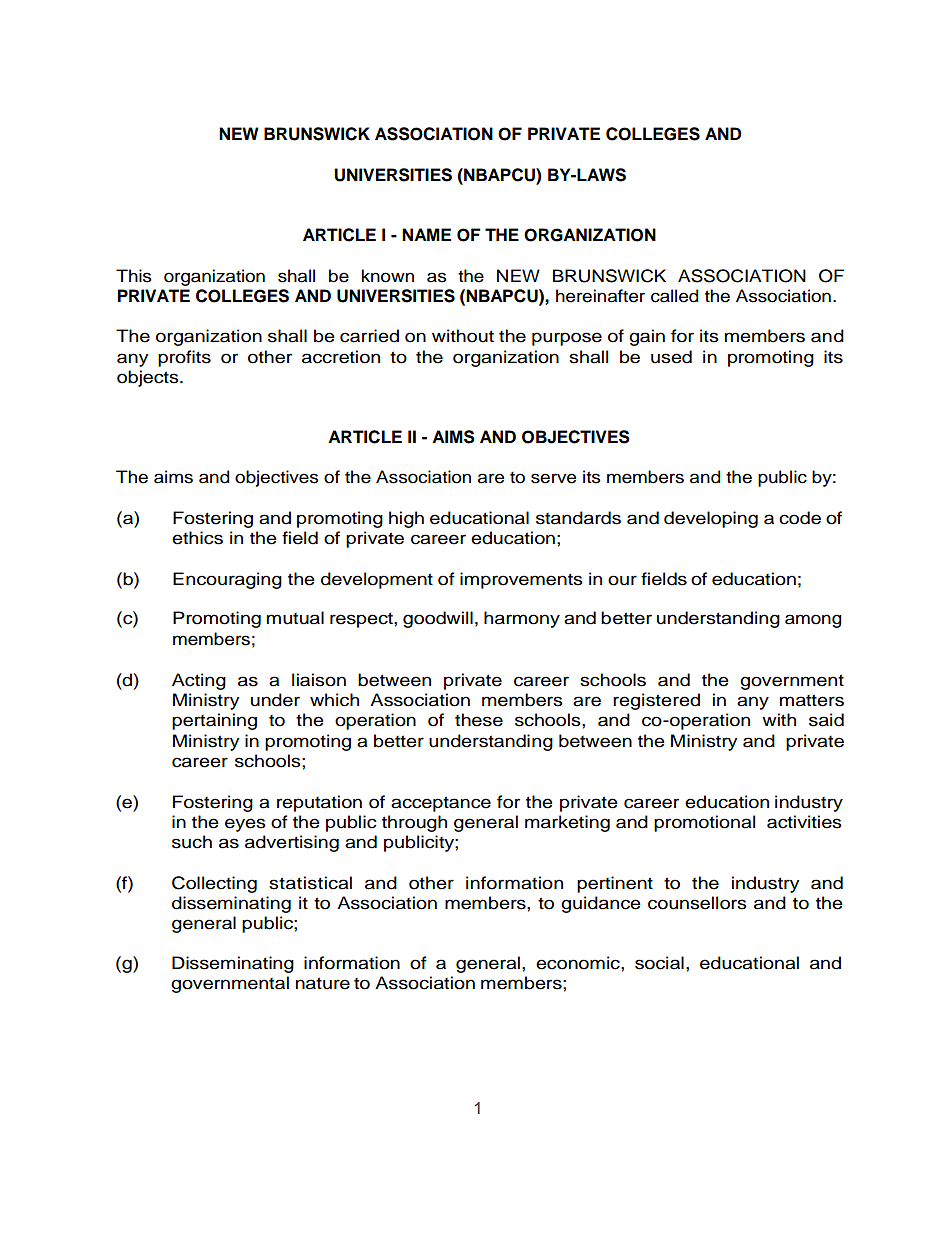 The width and height of the page is (952, 1233). What do you see at coordinates (553, 478) in the page?
I see `serve` at bounding box center [553, 478].
